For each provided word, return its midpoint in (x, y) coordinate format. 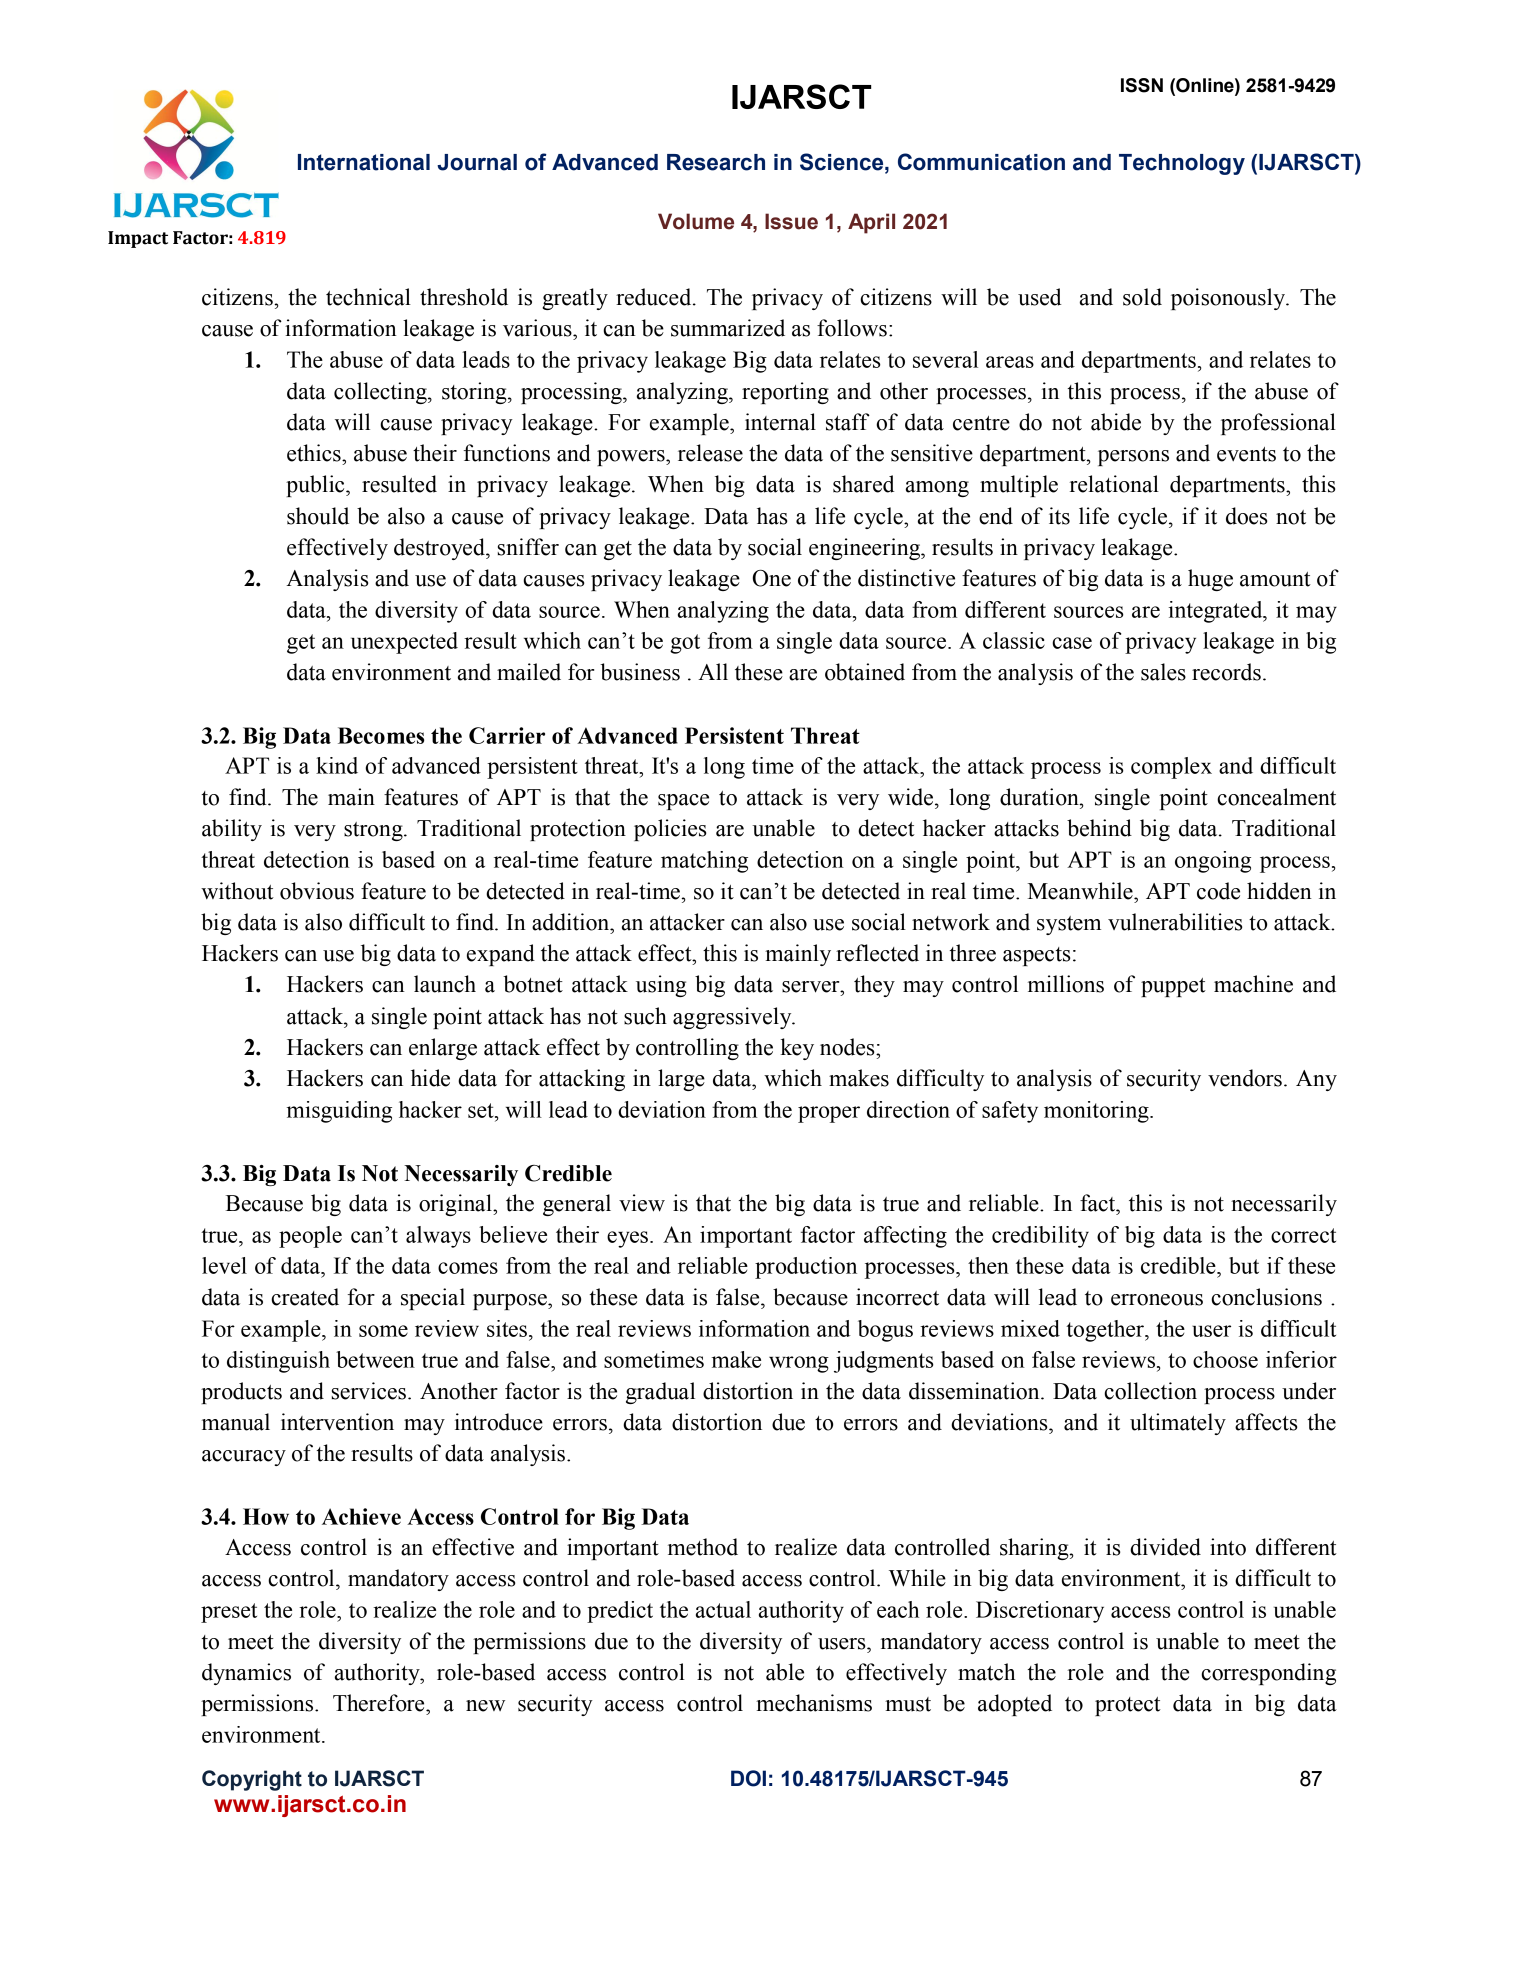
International (364, 162)
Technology (1182, 164)
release (710, 453)
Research (716, 162)
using (661, 986)
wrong (799, 1364)
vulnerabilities (1175, 922)
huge (1210, 580)
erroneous (1157, 1300)
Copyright (252, 1780)
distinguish (278, 1362)
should (318, 516)
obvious (317, 891)
